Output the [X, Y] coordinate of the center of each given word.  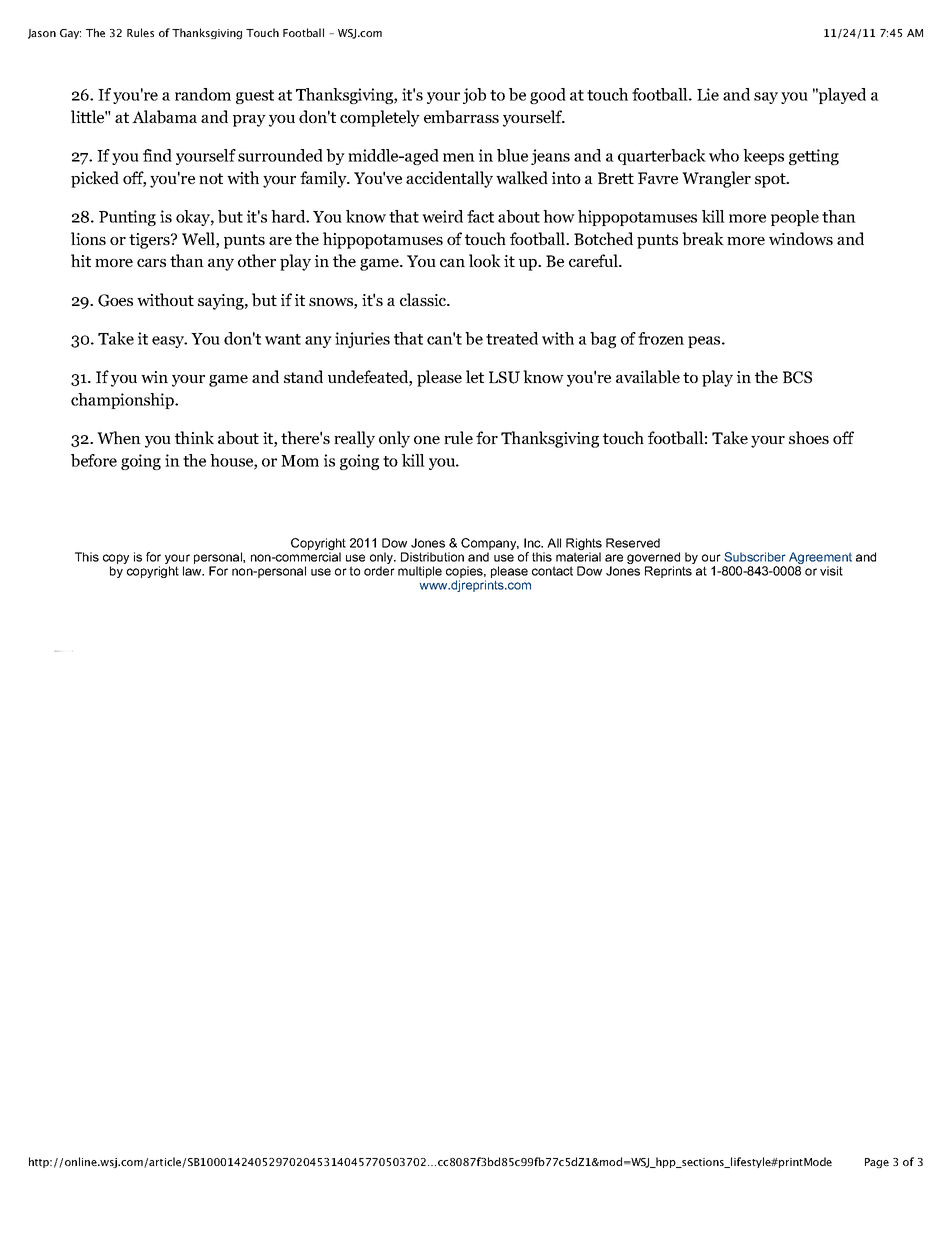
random [203, 94]
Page [877, 1163]
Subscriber [755, 557]
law [193, 571]
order [379, 571]
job [474, 96]
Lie [708, 94]
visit [831, 571]
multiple [420, 572]
